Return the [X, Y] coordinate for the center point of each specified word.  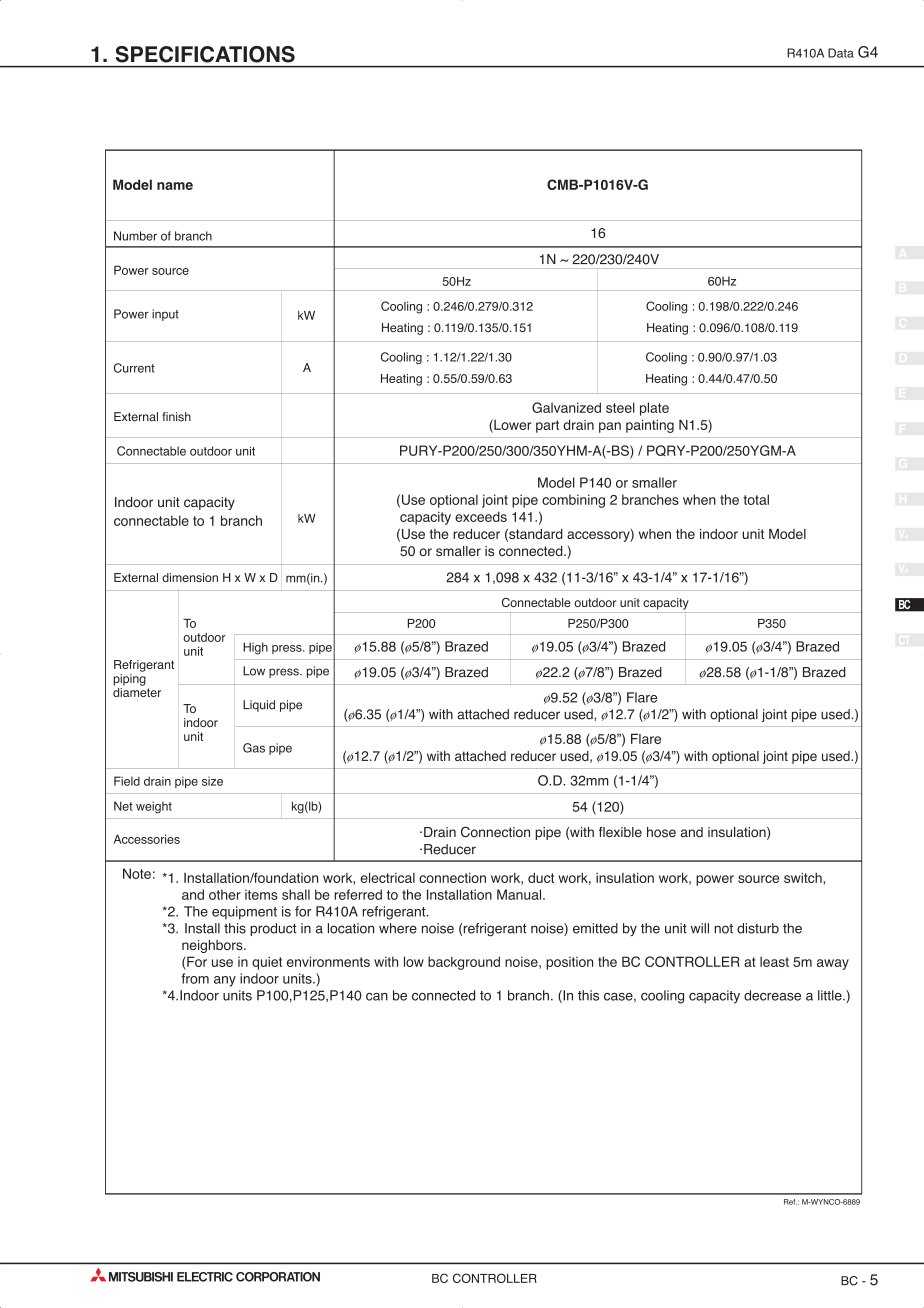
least [774, 961]
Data [841, 53]
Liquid [259, 706]
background [464, 963]
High [255, 648]
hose [661, 832]
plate [654, 409]
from [195, 978]
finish [176, 417]
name [175, 186]
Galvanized [566, 407]
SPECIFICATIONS [205, 54]
